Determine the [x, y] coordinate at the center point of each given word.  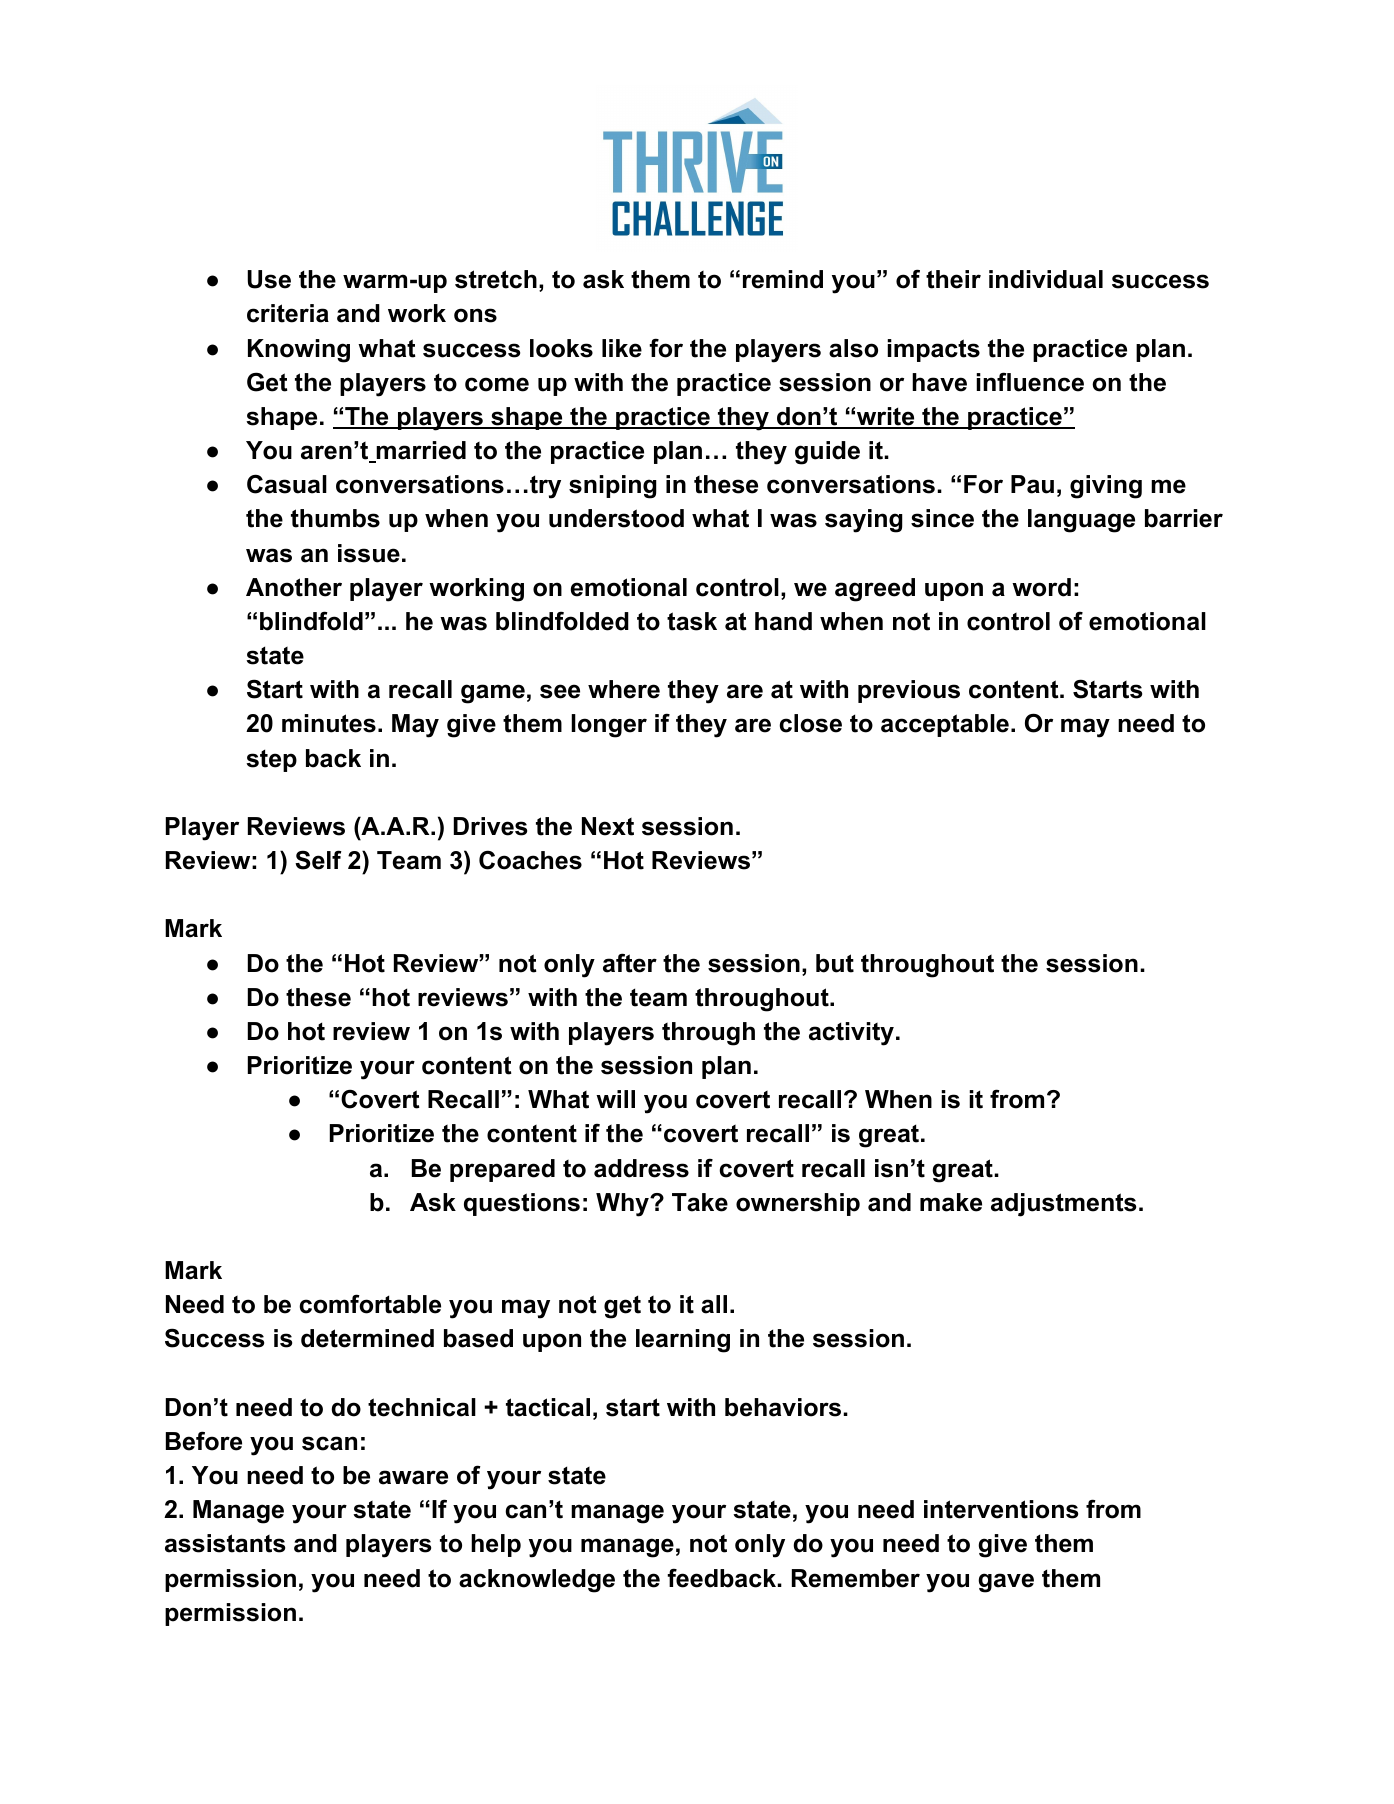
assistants [225, 1543]
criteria [288, 313]
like [622, 348]
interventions [1001, 1509]
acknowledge [537, 1581]
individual [1046, 279]
